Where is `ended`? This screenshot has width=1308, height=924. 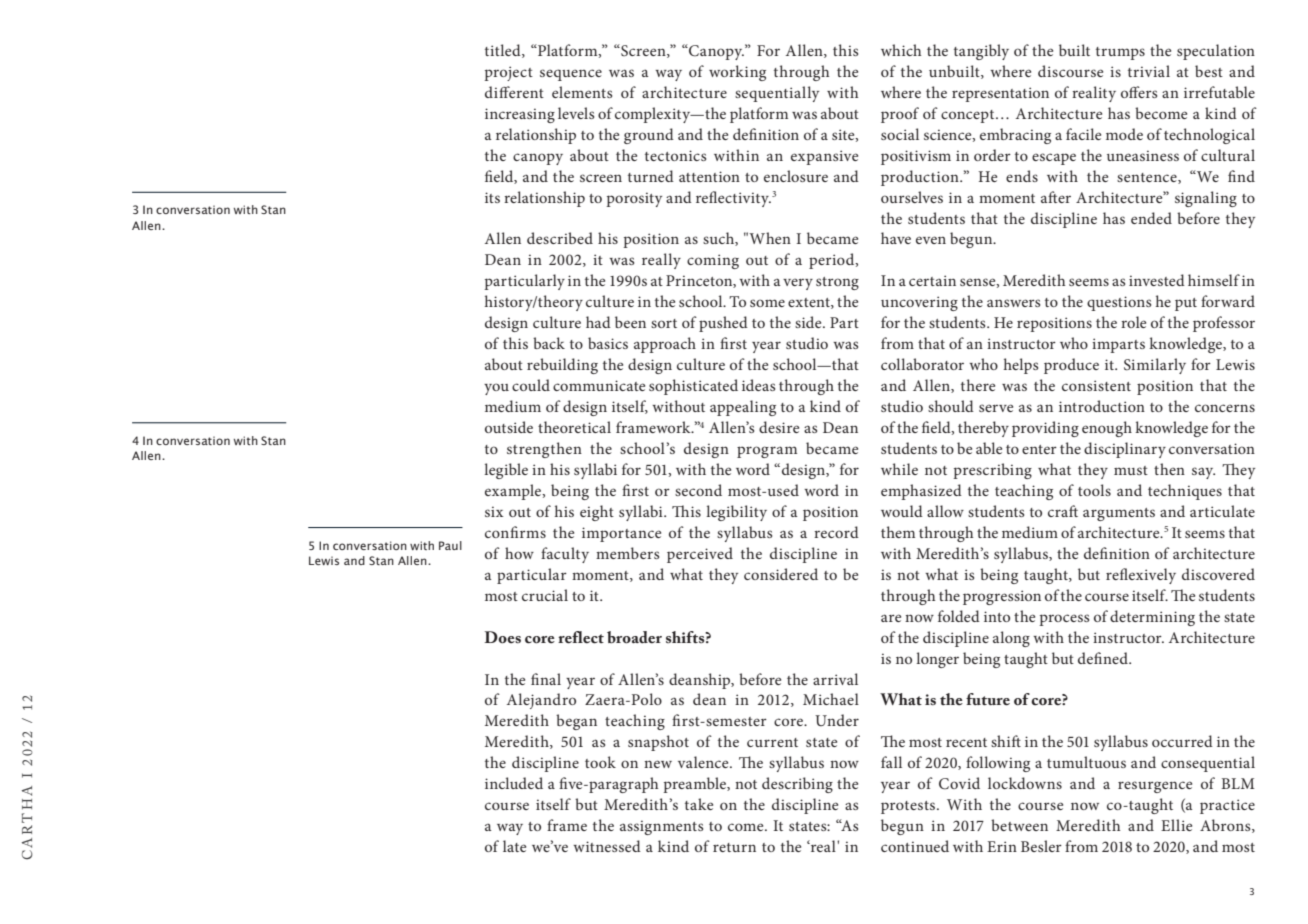
ended is located at coordinates (1151, 218).
